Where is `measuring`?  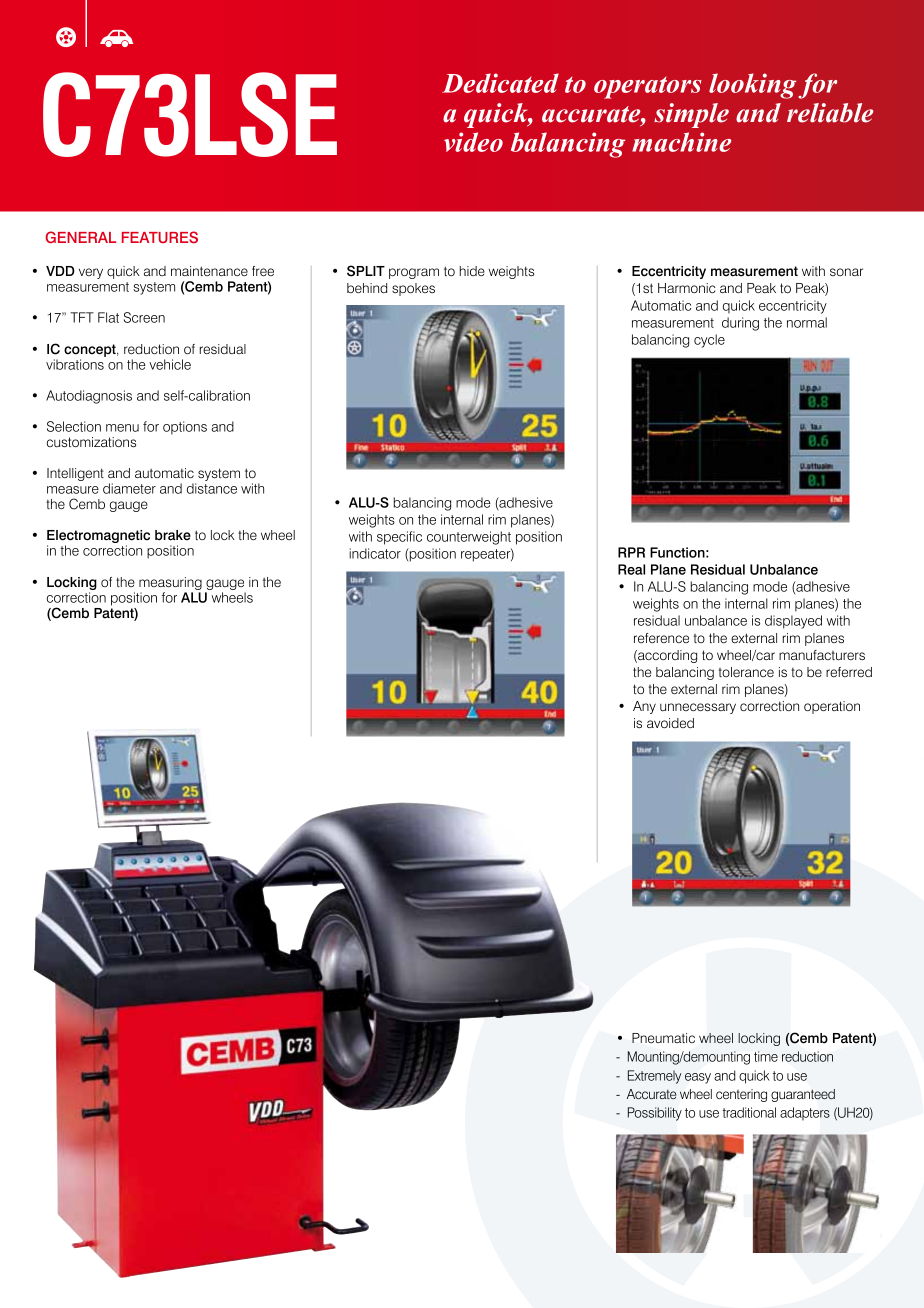 measuring is located at coordinates (170, 583).
